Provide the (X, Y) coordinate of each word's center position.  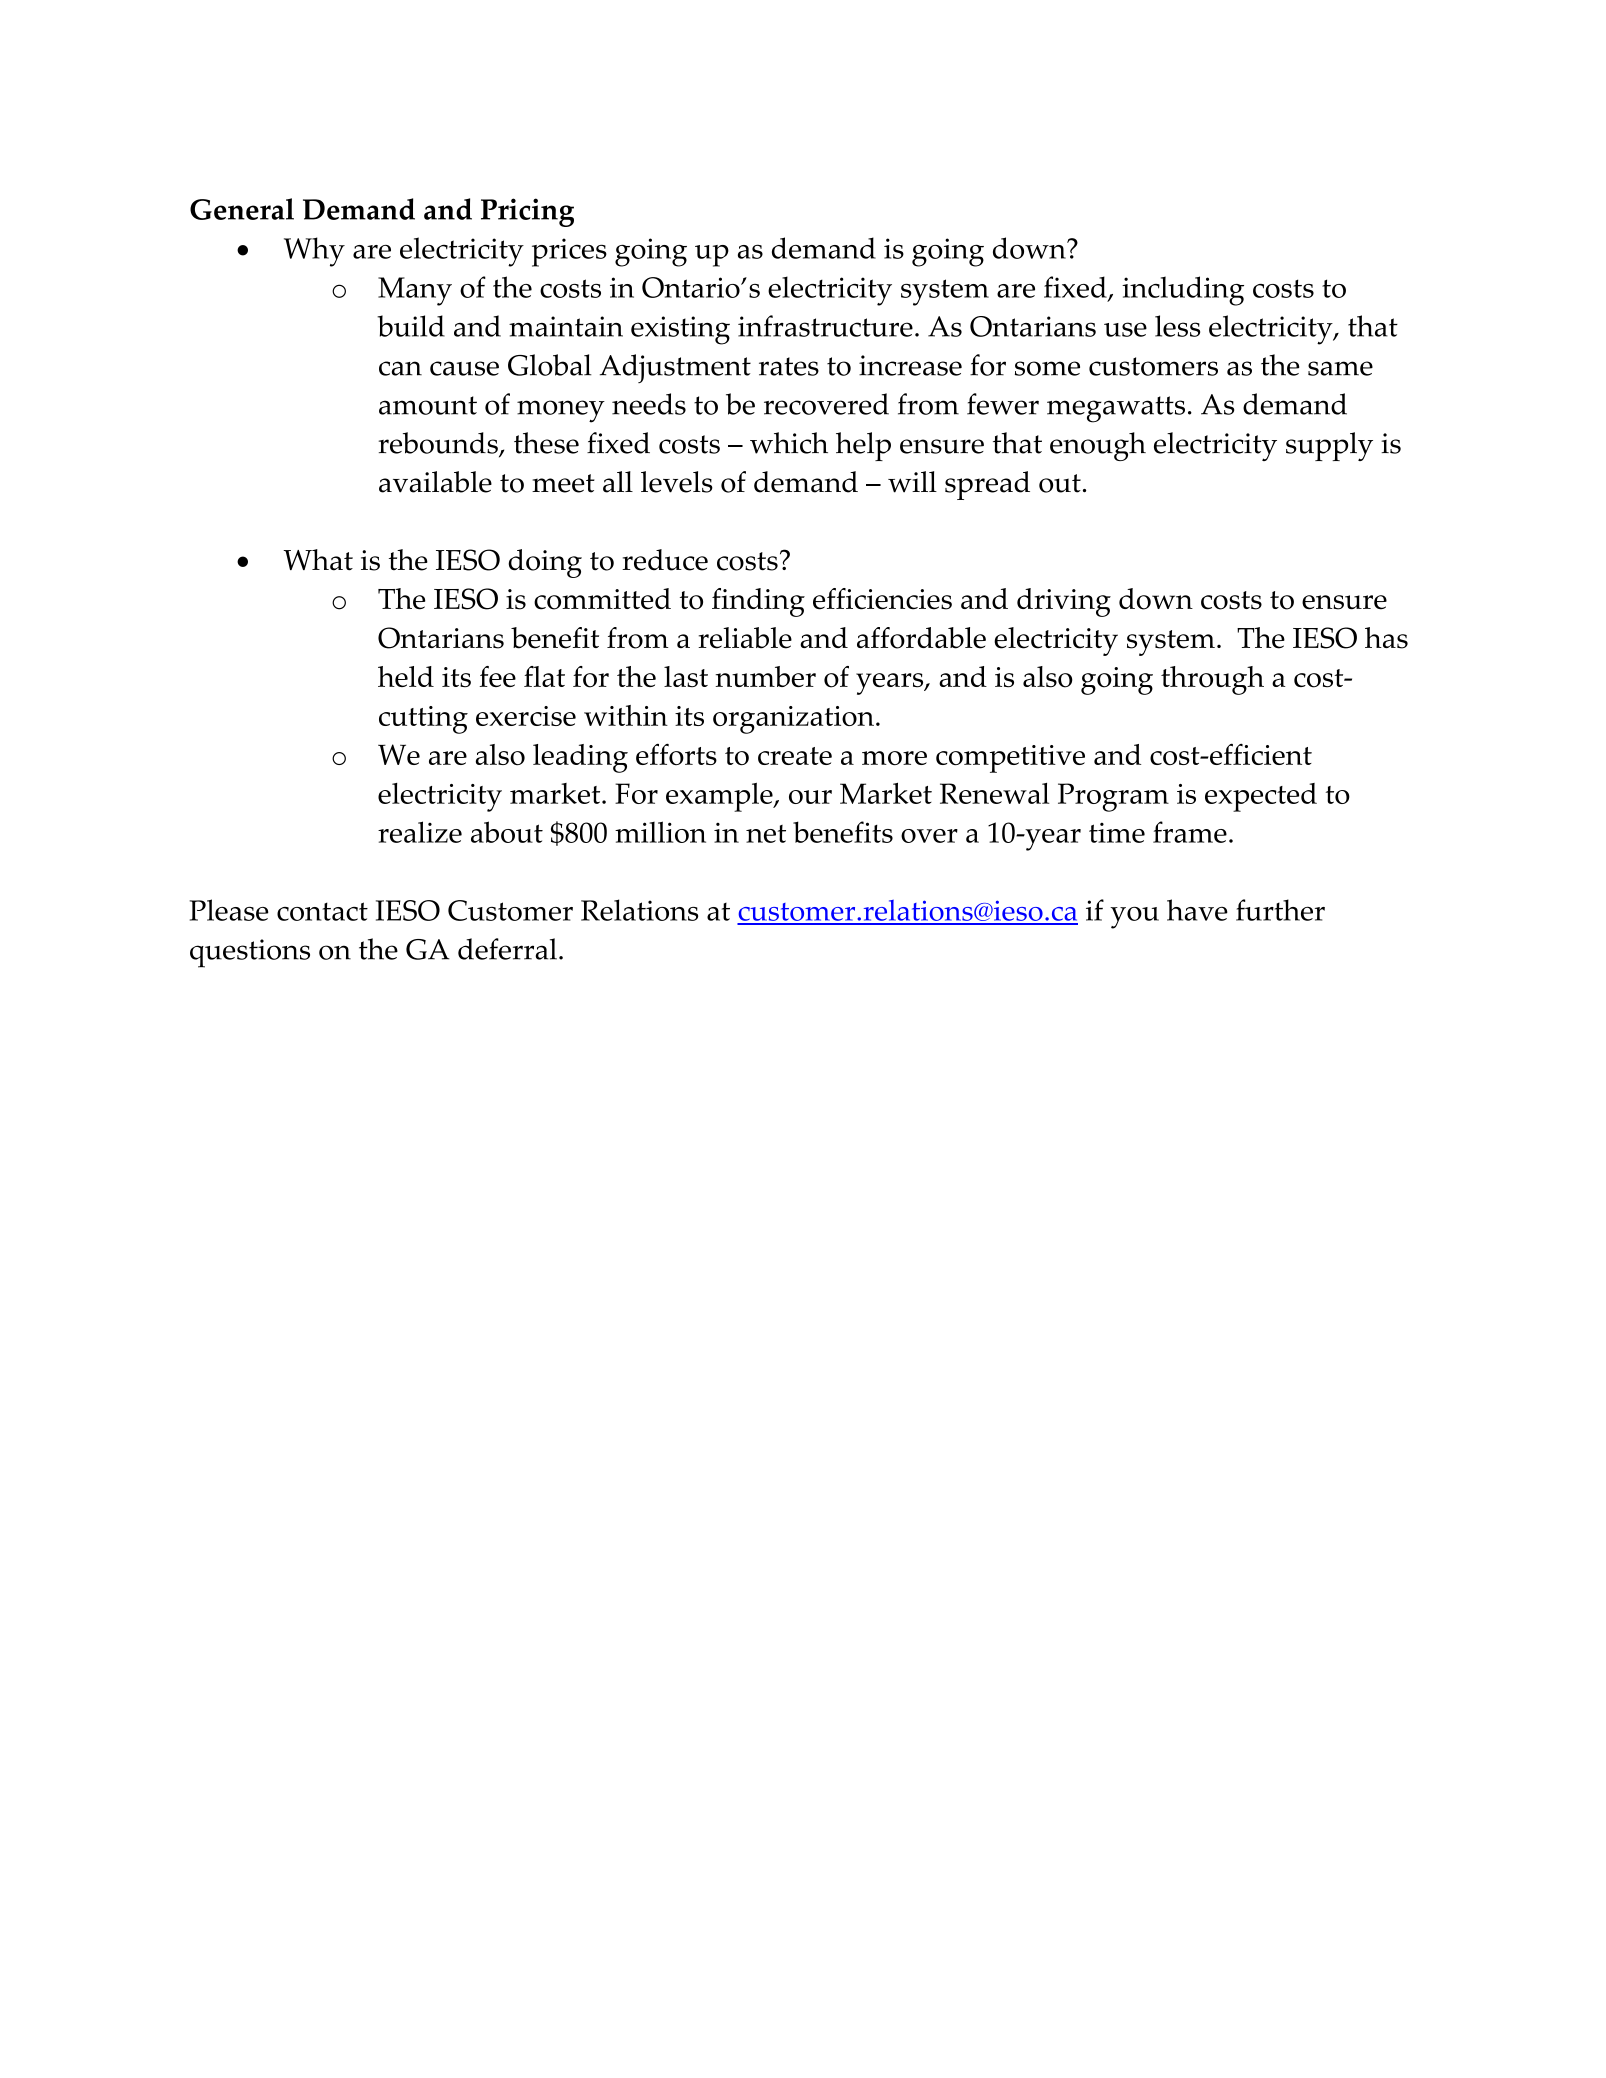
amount (428, 405)
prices (569, 252)
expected (1261, 797)
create (795, 756)
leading (580, 758)
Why (314, 252)
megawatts (1116, 409)
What (318, 560)
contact (322, 911)
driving (1064, 602)
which (789, 443)
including (1183, 291)
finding (758, 602)
